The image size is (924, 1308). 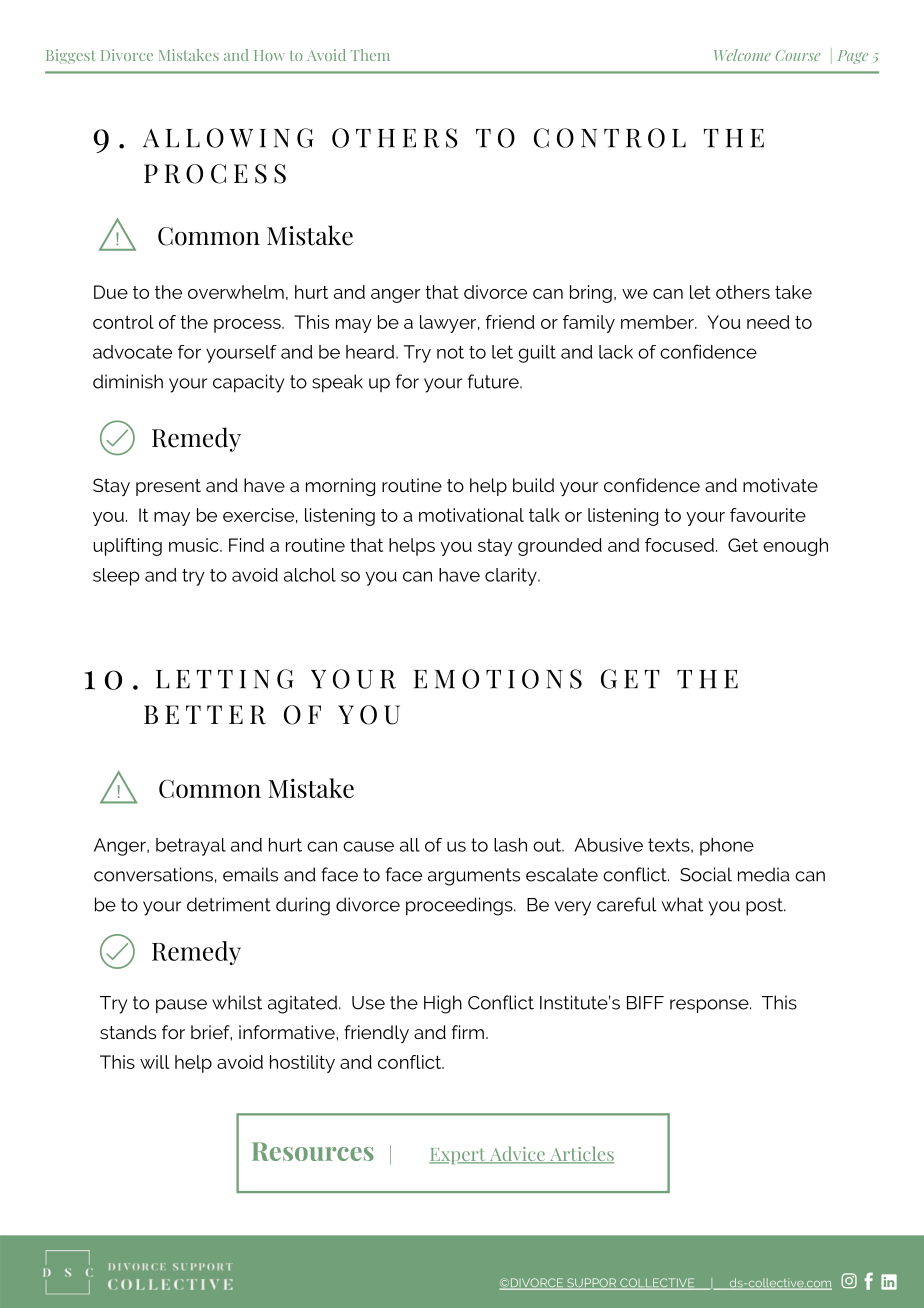 What do you see at coordinates (795, 547) in the screenshot?
I see `enough` at bounding box center [795, 547].
